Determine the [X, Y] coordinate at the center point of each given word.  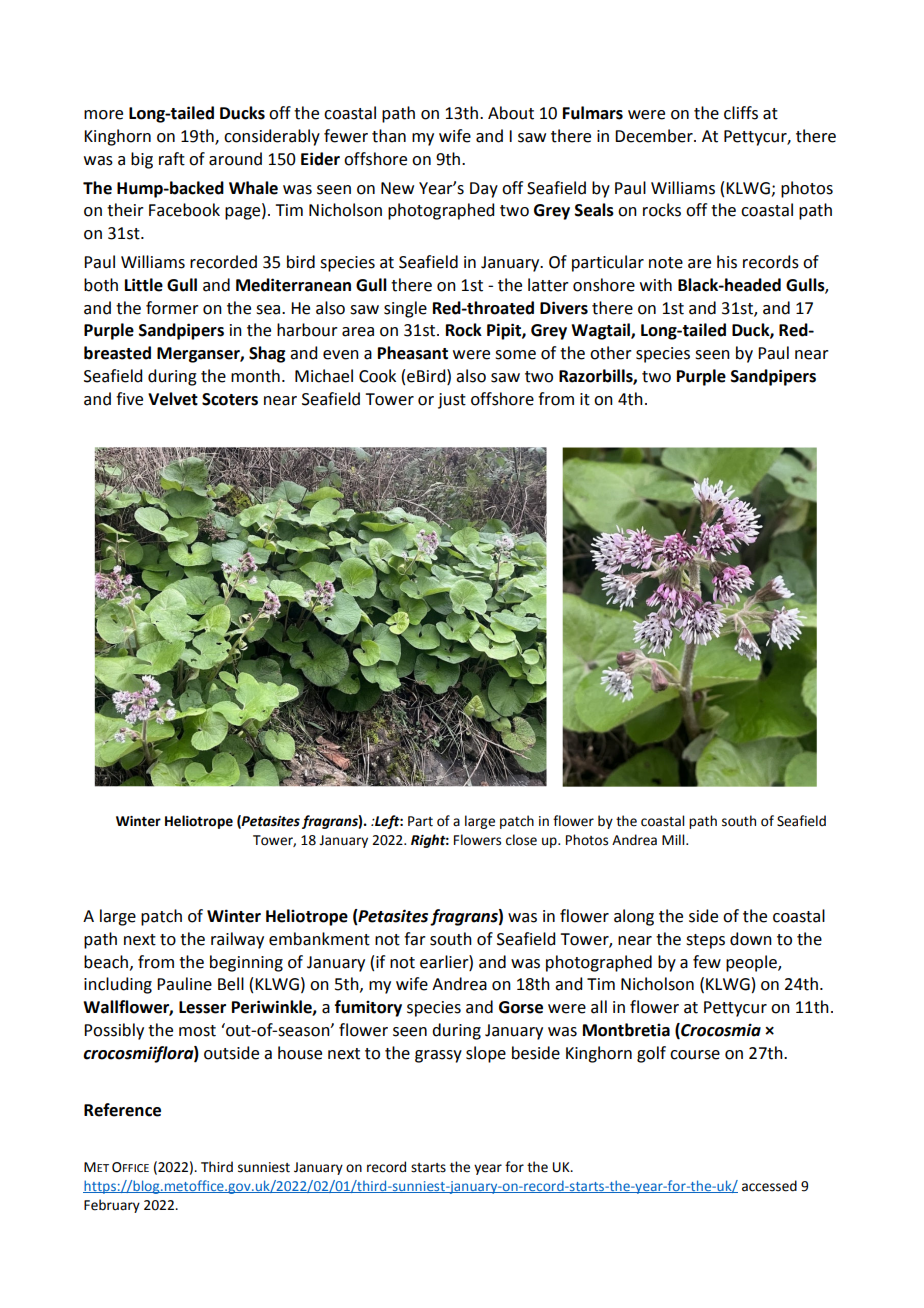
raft [172, 159]
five [129, 399]
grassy [438, 1056]
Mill [674, 839]
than [389, 136]
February [112, 1206]
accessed [769, 1186]
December [655, 136]
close [521, 840]
